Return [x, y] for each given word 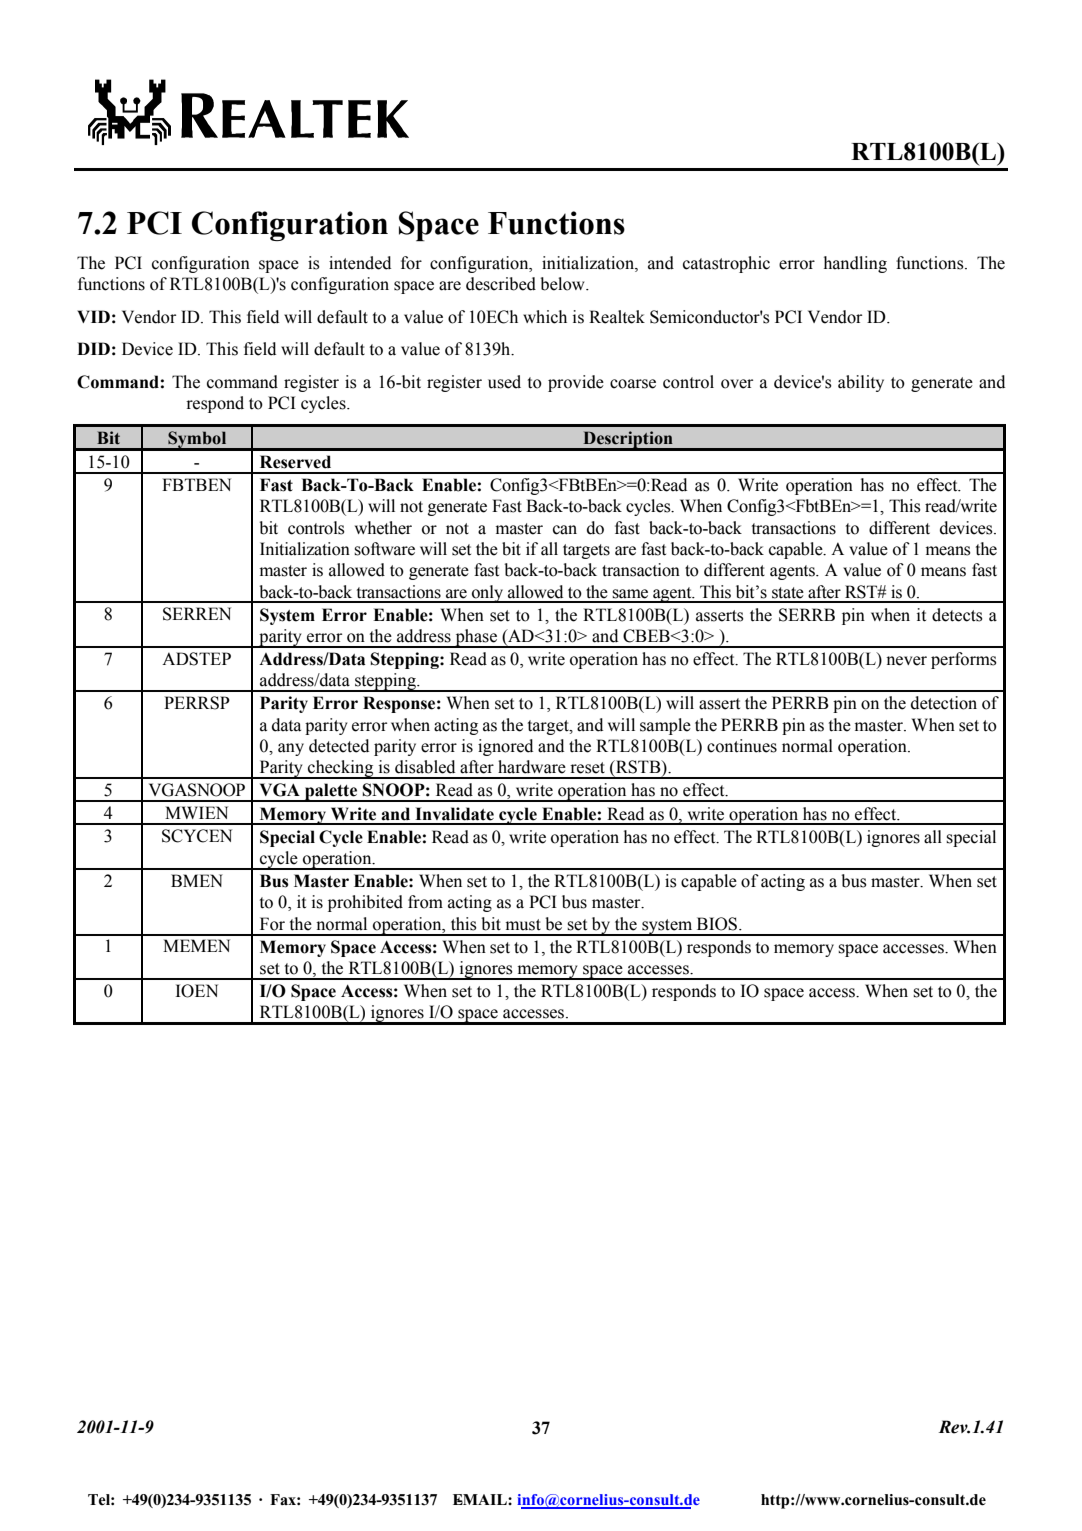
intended [360, 263]
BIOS [718, 924]
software [384, 549]
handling [855, 264]
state [788, 593]
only [488, 594]
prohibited [365, 903]
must [523, 925]
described [501, 284]
